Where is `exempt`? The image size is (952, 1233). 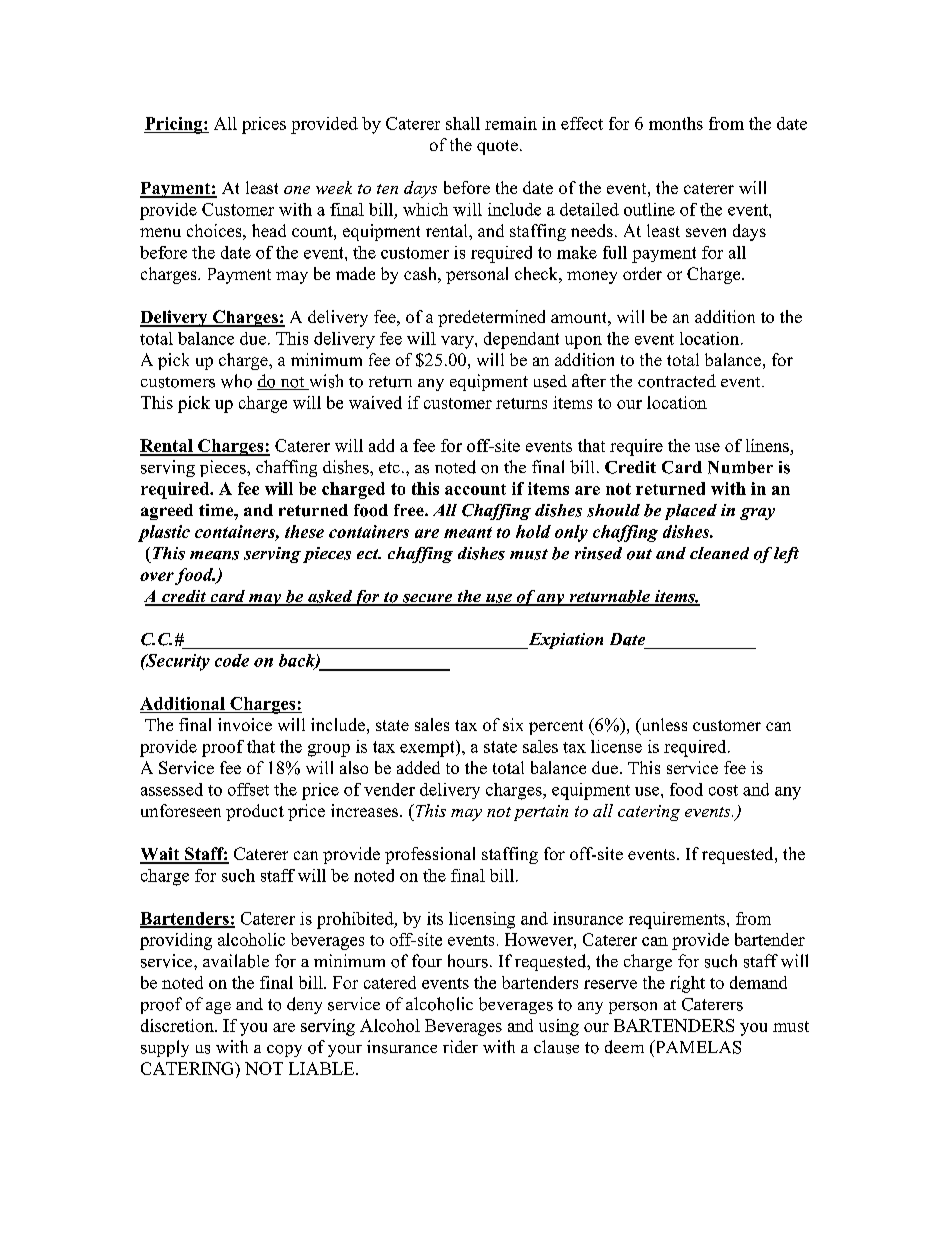
exempt is located at coordinates (428, 748).
